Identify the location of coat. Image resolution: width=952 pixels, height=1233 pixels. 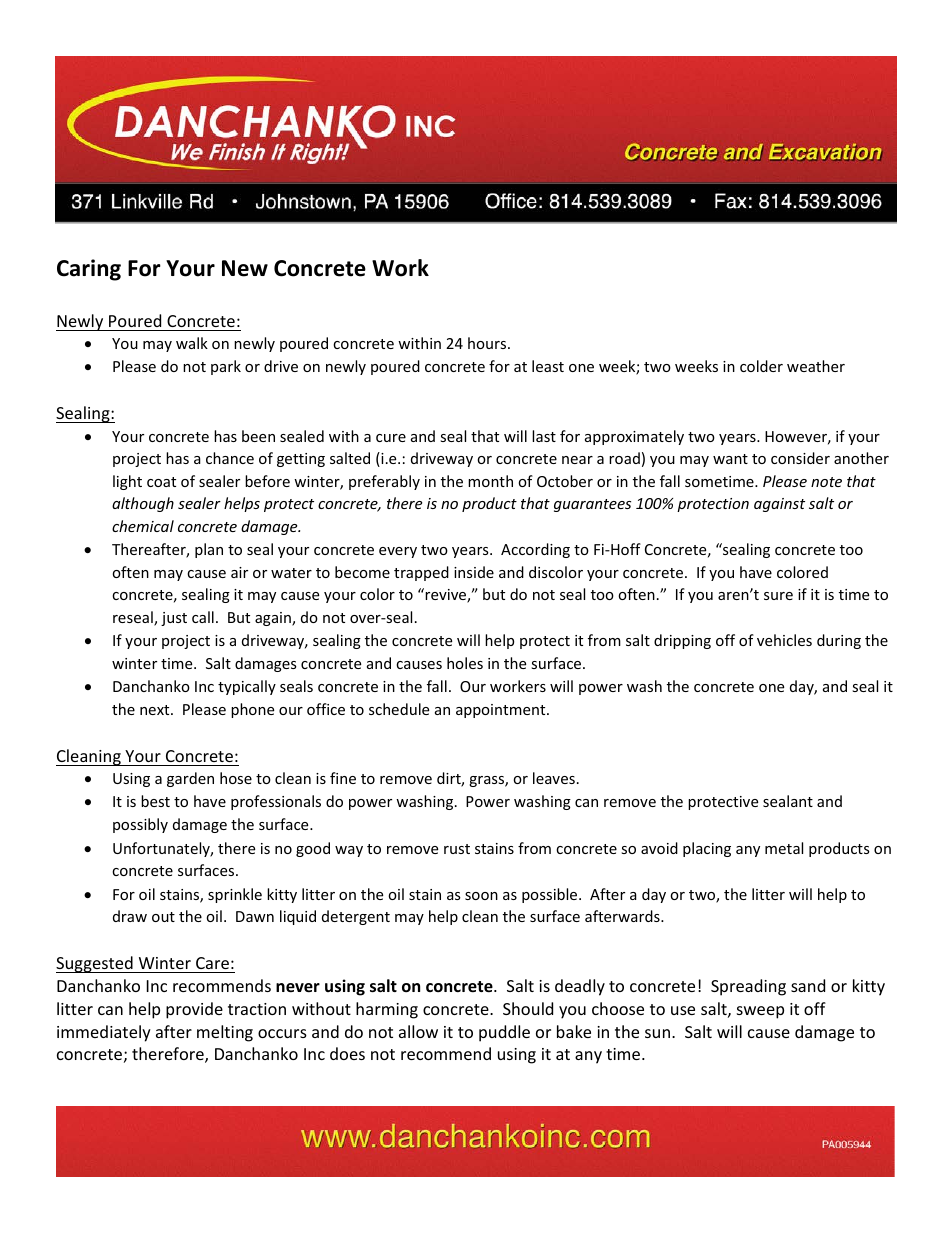
(161, 482).
